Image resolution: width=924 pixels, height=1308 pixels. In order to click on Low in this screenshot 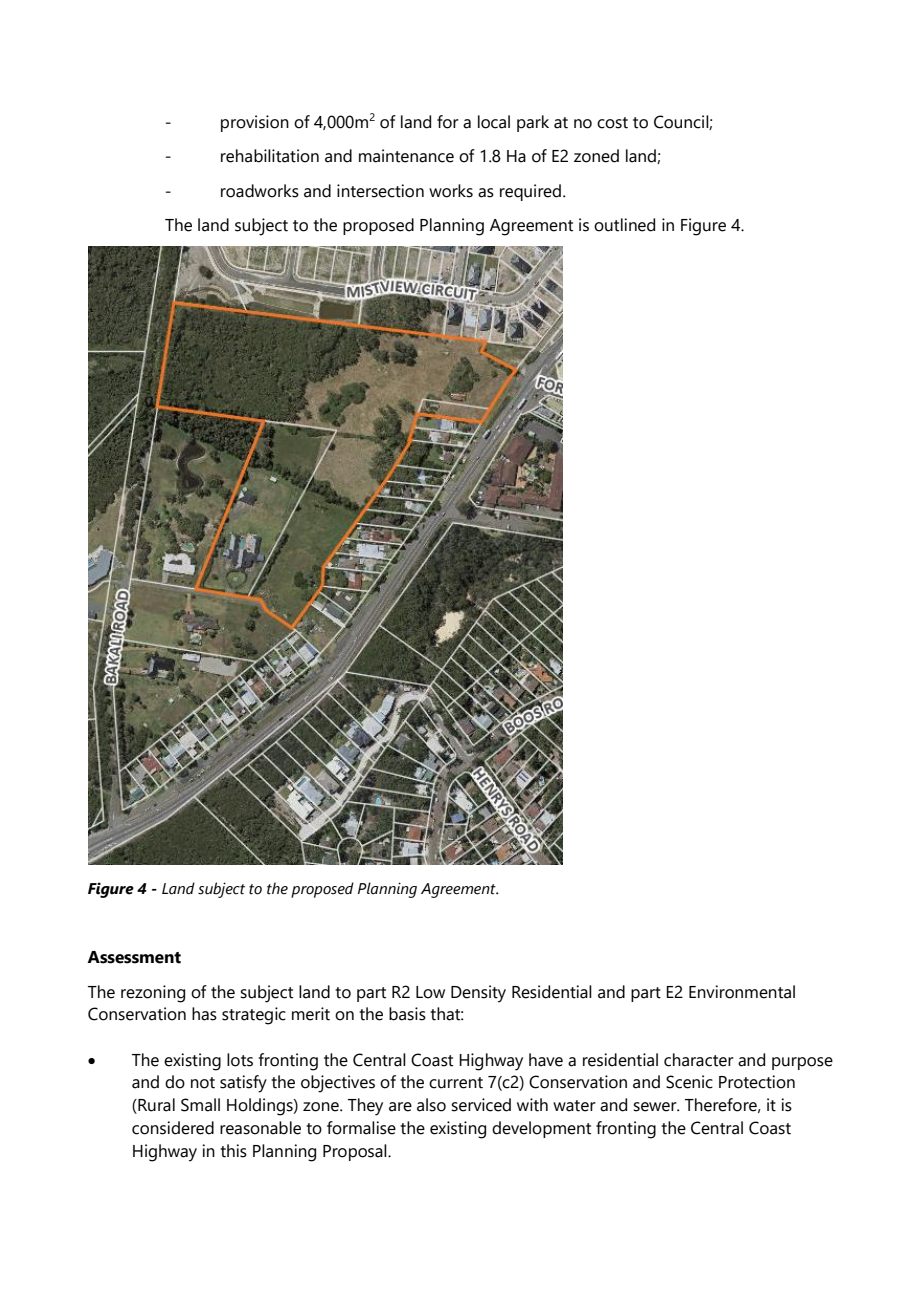, I will do `click(430, 992)`.
